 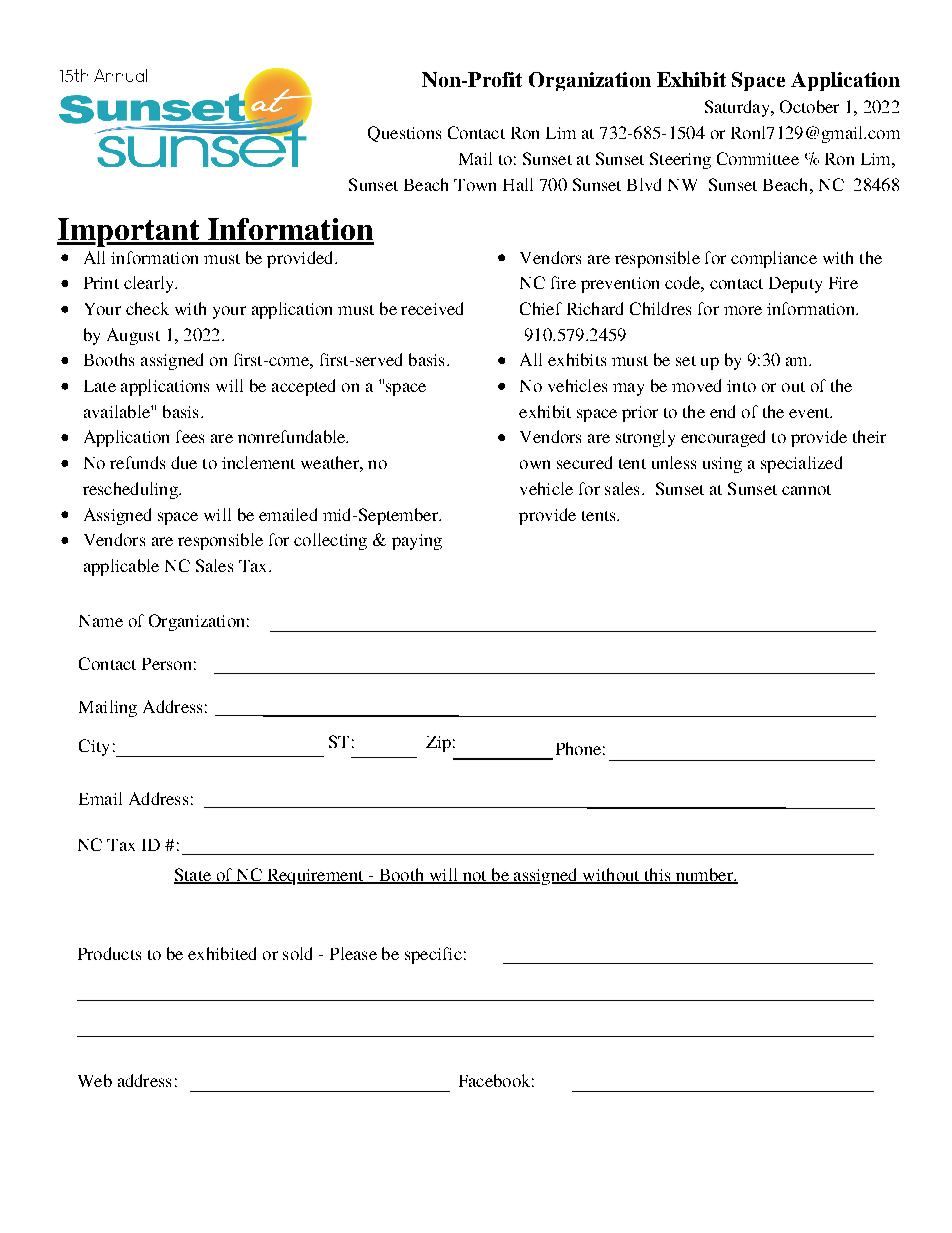 I want to click on Questions, so click(x=404, y=134).
